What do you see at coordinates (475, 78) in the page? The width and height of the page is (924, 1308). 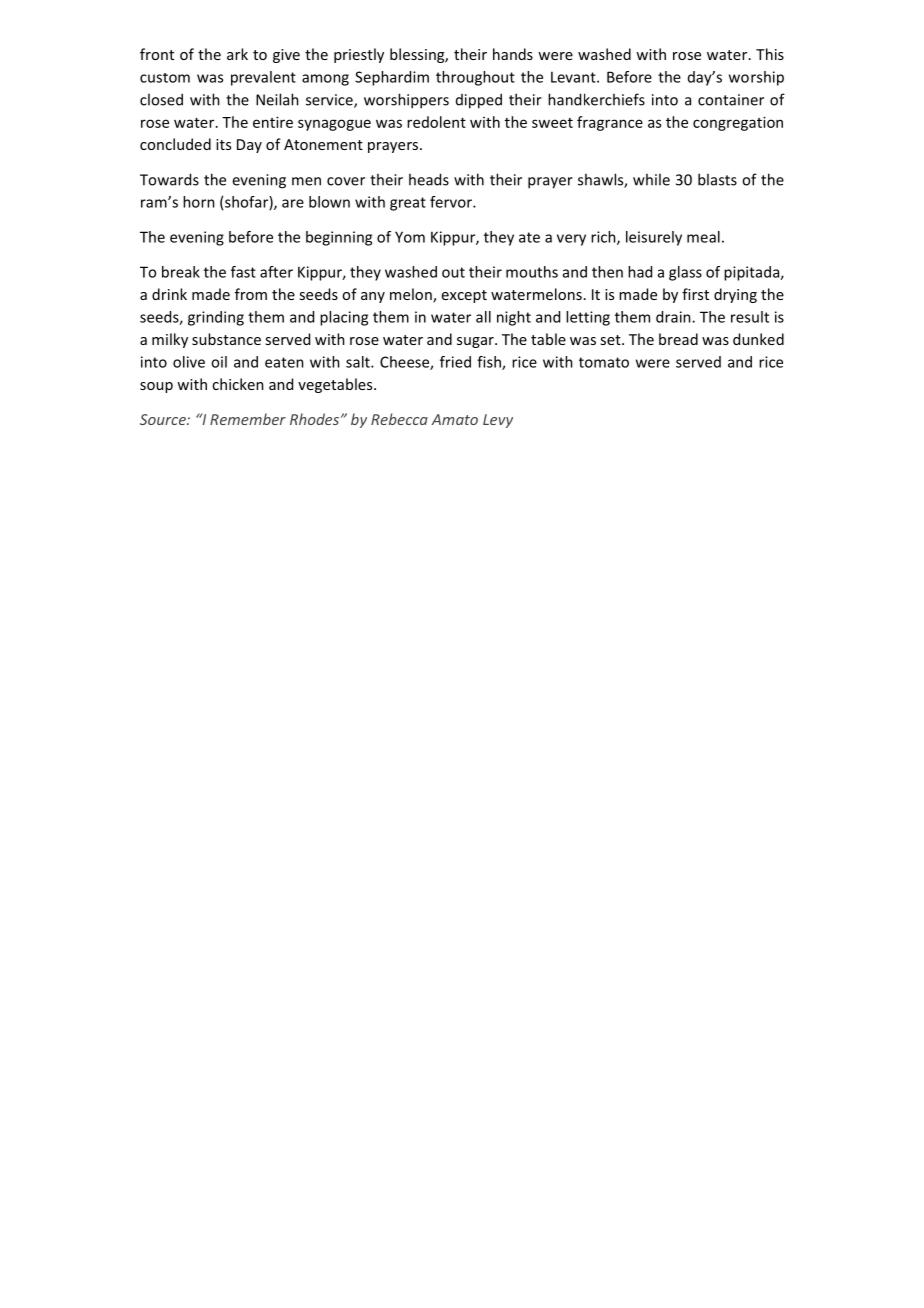 I see `throughout` at bounding box center [475, 78].
